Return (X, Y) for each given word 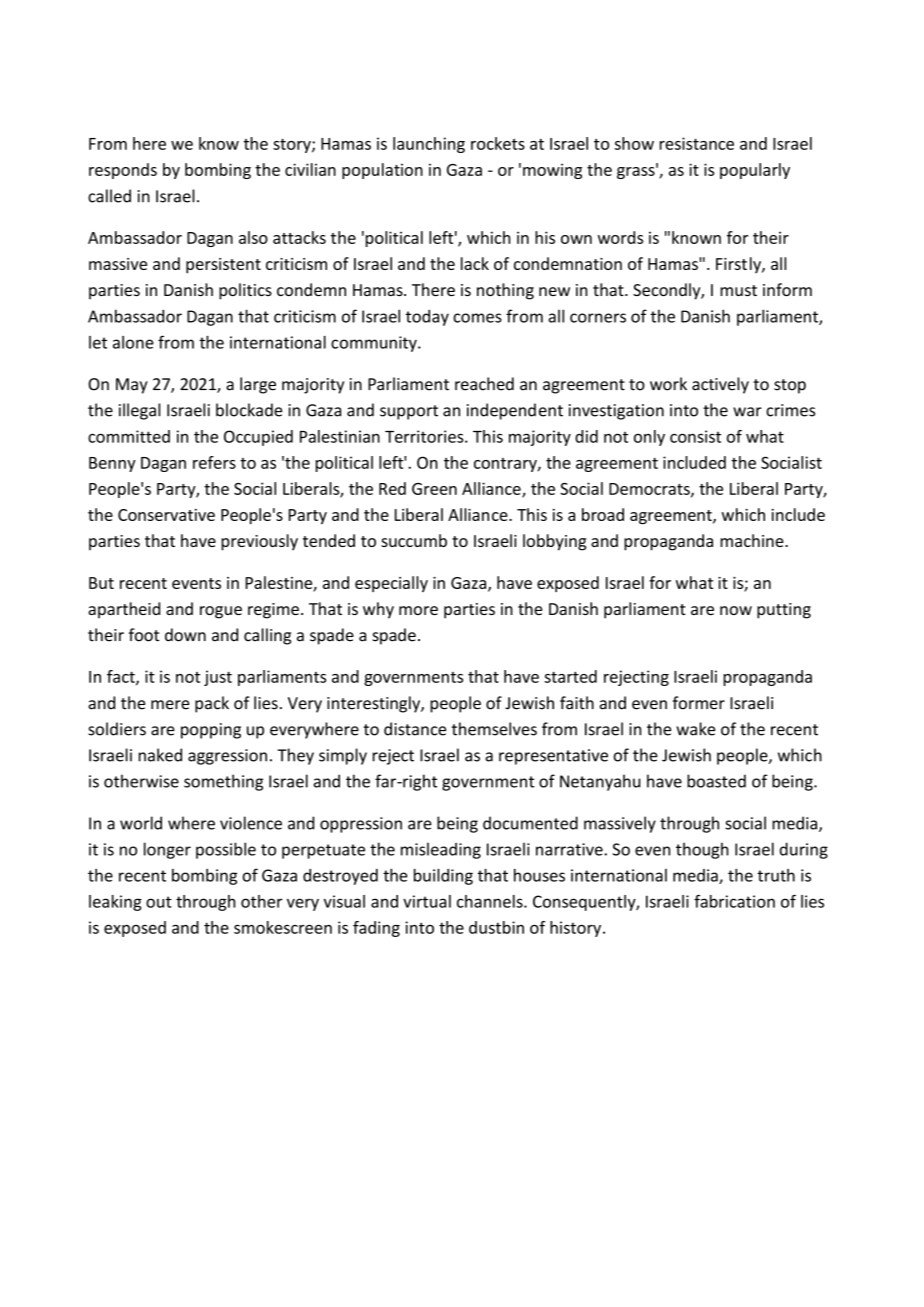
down (185, 635)
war (747, 412)
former (699, 703)
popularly (755, 171)
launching (429, 145)
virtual (427, 901)
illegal (139, 411)
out (159, 902)
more (418, 610)
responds (123, 171)
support (409, 412)
